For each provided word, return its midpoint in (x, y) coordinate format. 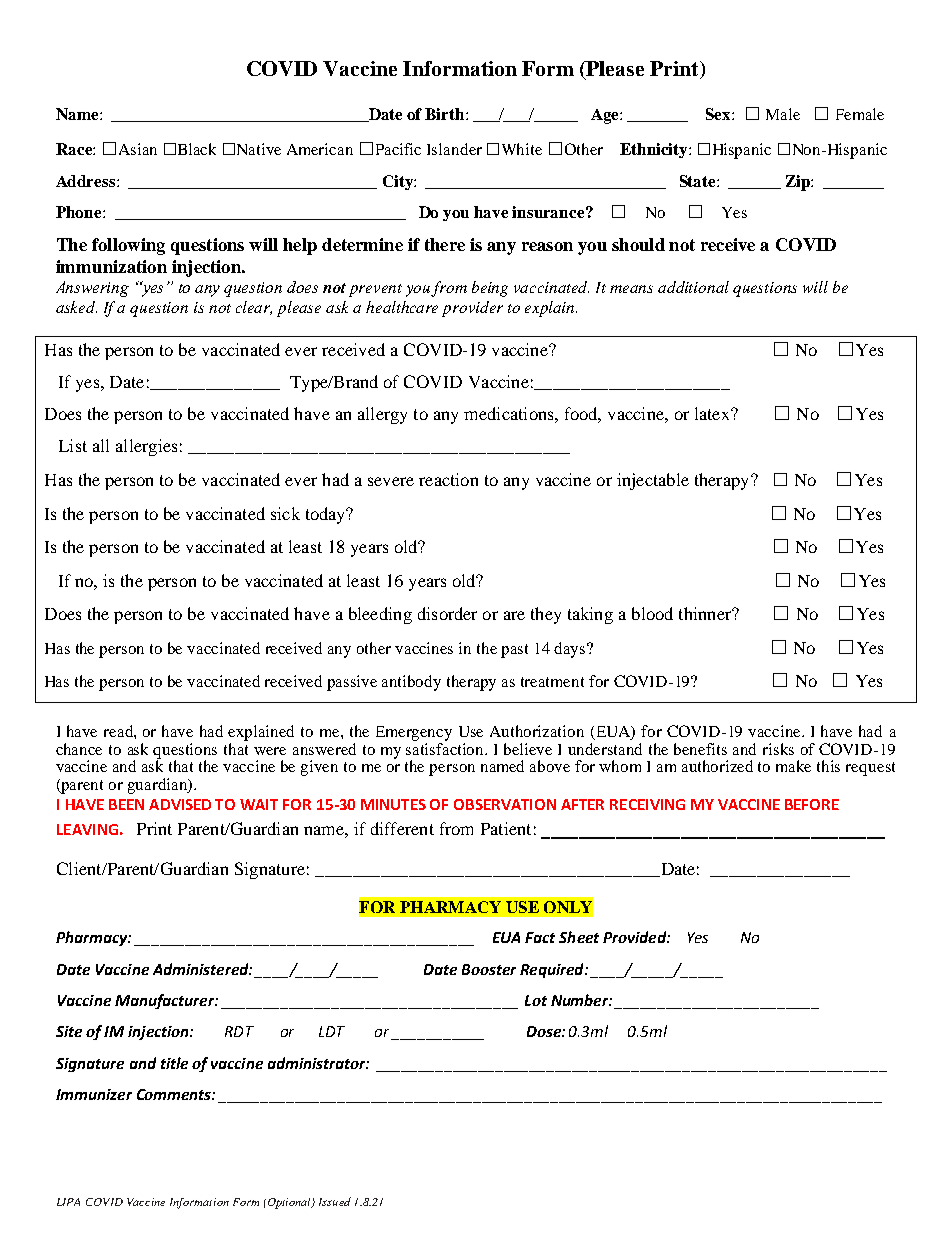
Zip (799, 183)
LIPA (68, 1202)
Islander (454, 149)
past (514, 651)
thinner (706, 613)
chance (79, 749)
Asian (138, 149)
